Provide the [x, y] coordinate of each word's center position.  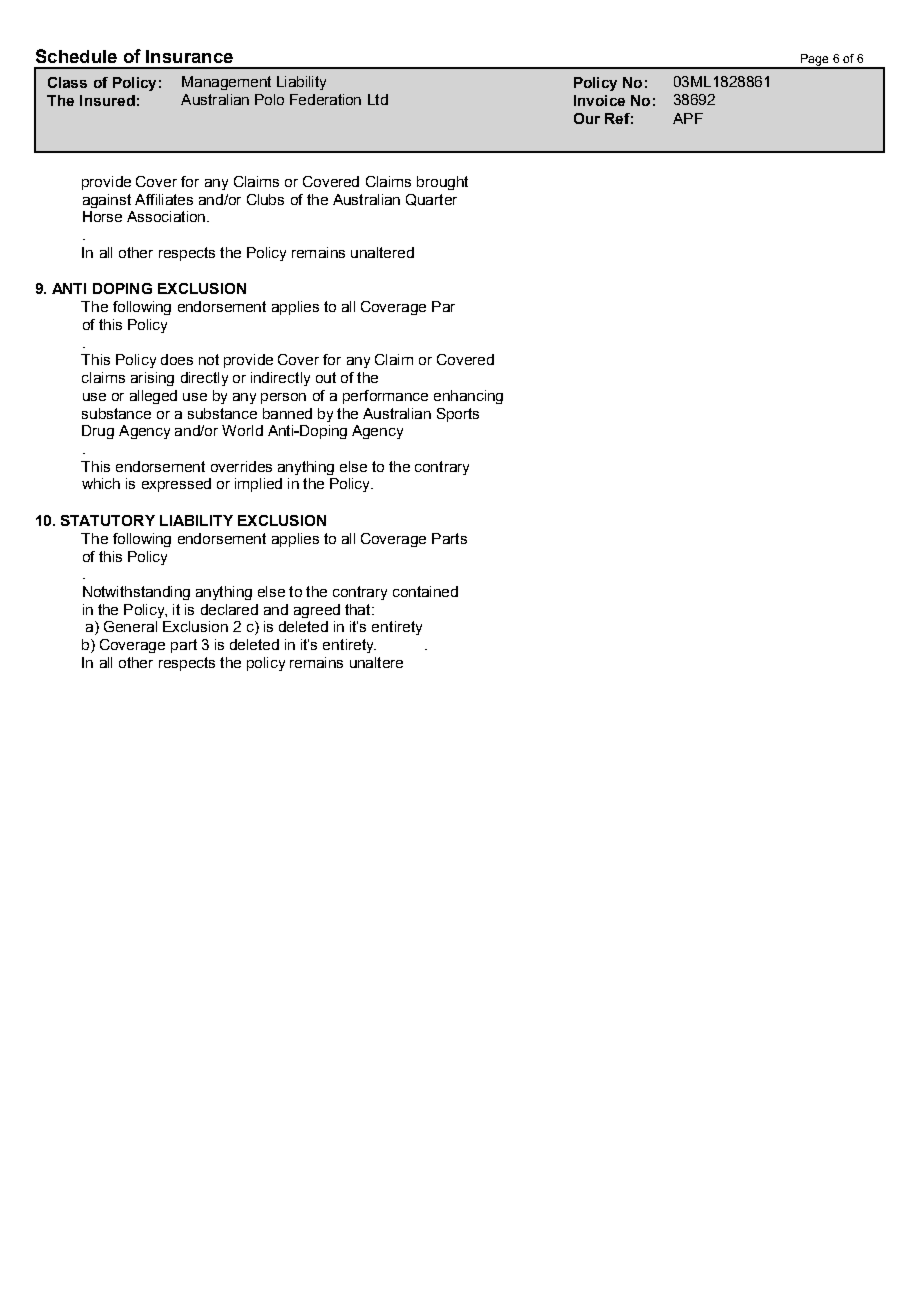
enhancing [468, 397]
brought [442, 183]
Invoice [599, 100]
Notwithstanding [136, 593]
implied [258, 485]
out [326, 377]
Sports [458, 415]
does [177, 359]
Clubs [265, 199]
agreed [317, 611]
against [107, 201]
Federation [325, 99]
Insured [107, 100]
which [101, 483]
